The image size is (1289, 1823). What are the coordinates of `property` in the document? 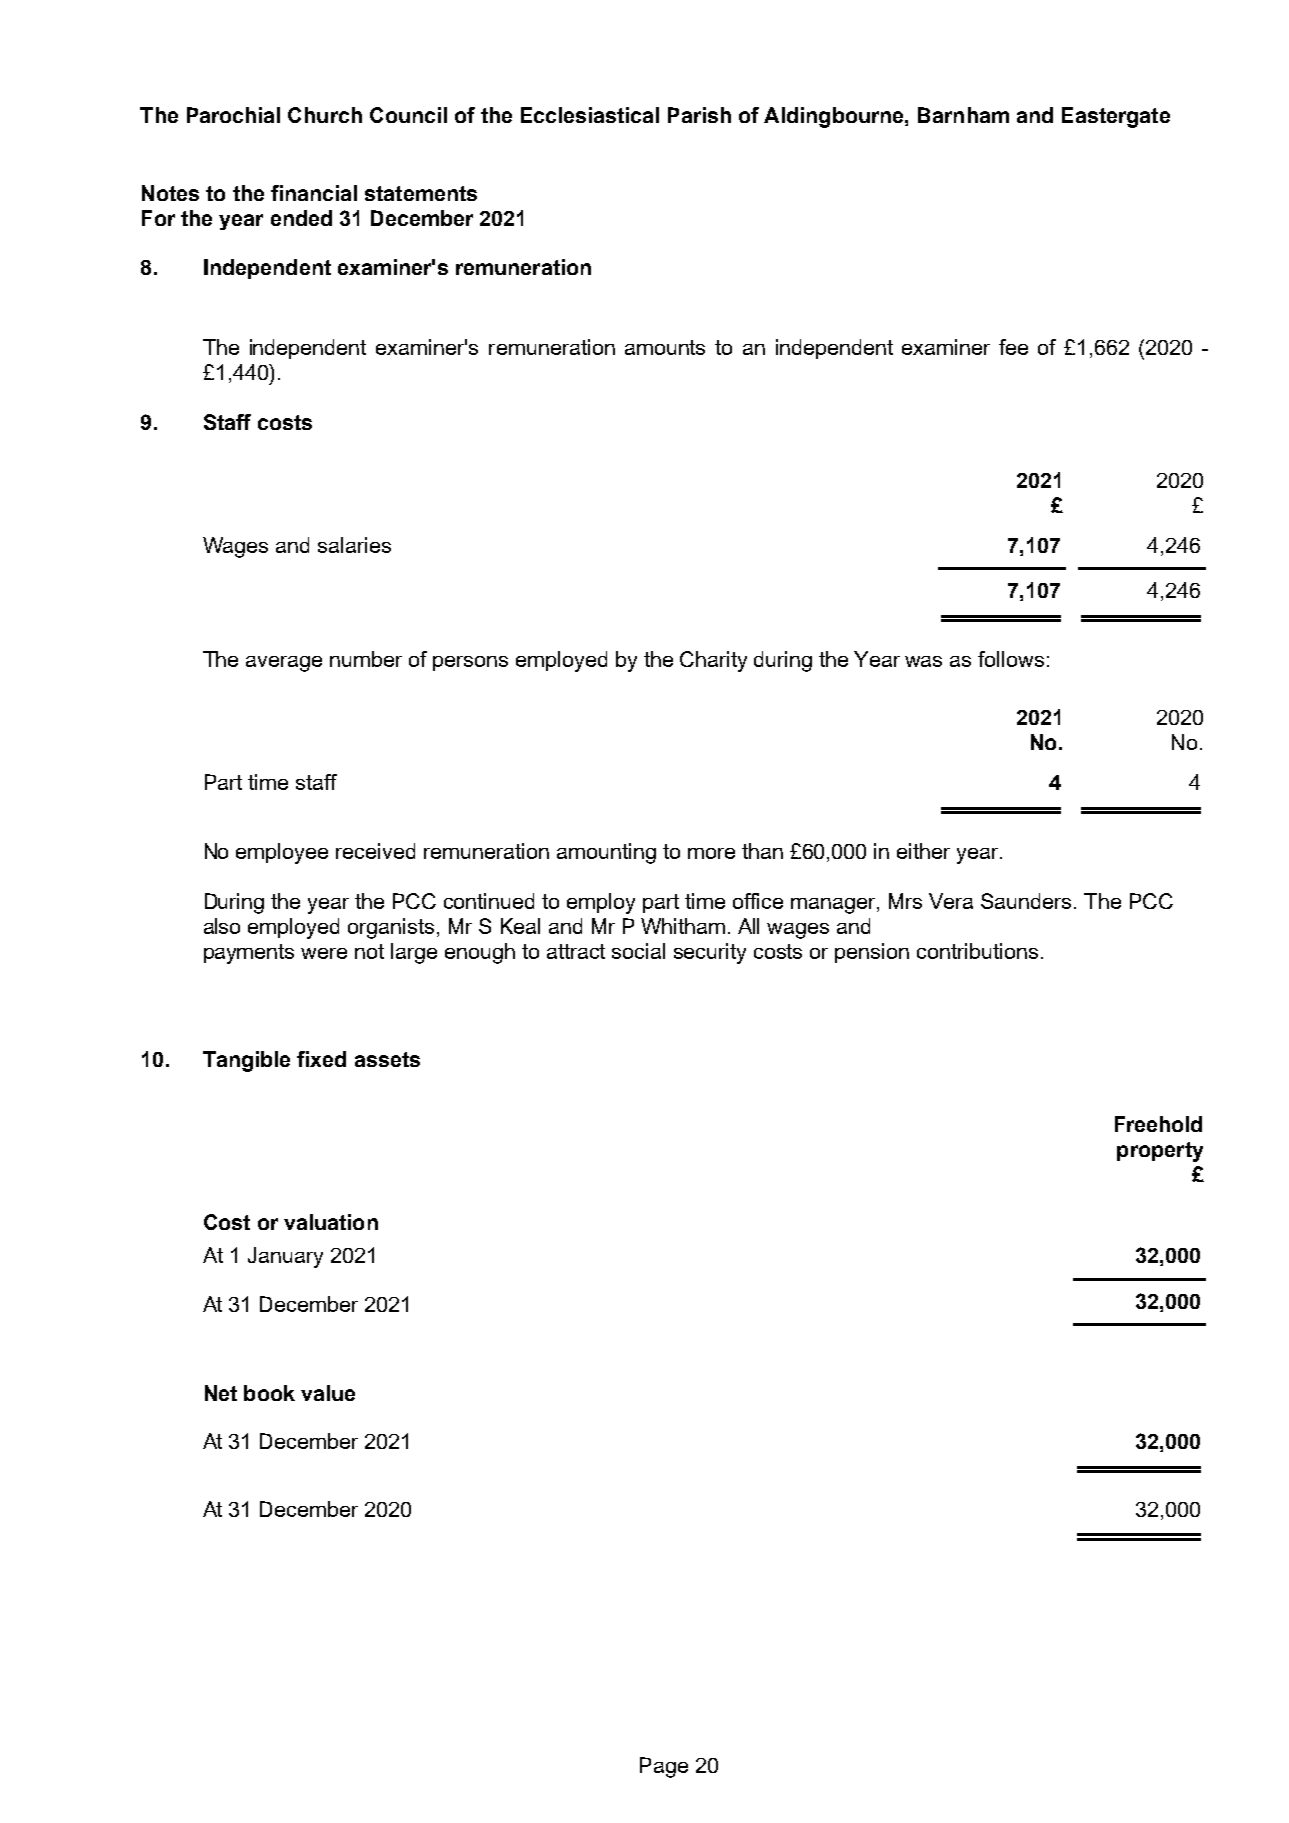 It's located at (1160, 1152).
